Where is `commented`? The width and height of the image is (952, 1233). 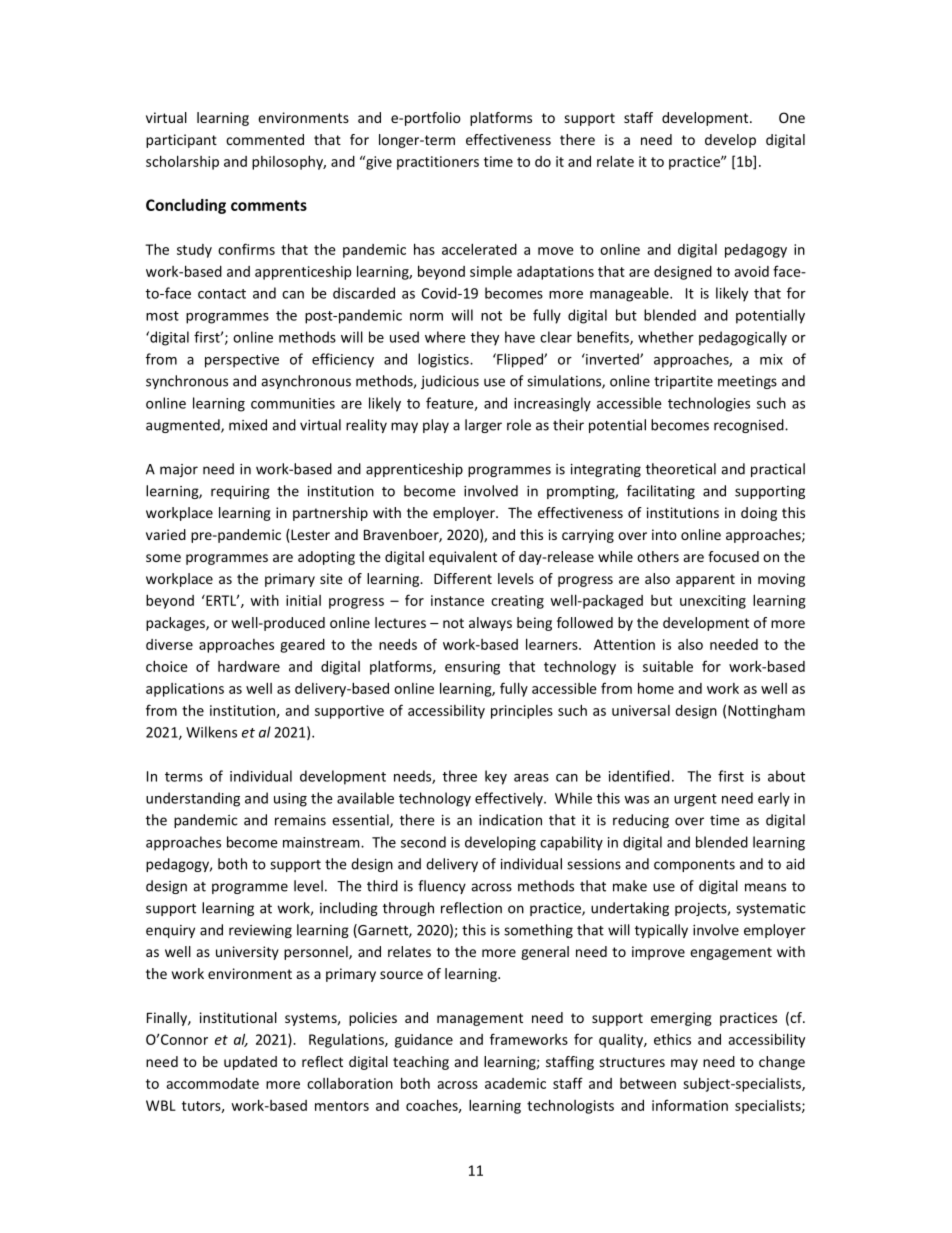
commented is located at coordinates (265, 139).
